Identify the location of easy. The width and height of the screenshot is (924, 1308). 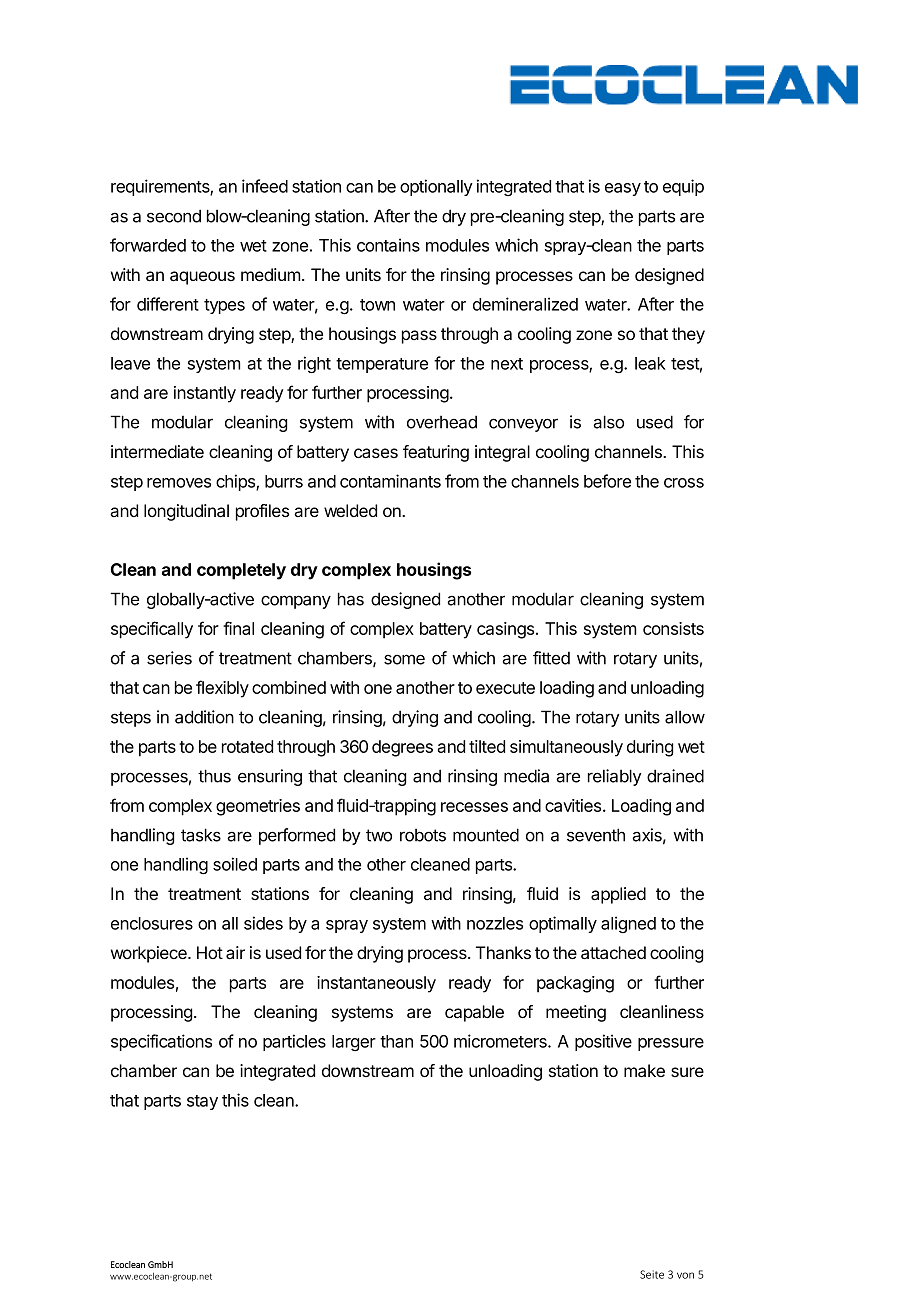
(623, 189).
